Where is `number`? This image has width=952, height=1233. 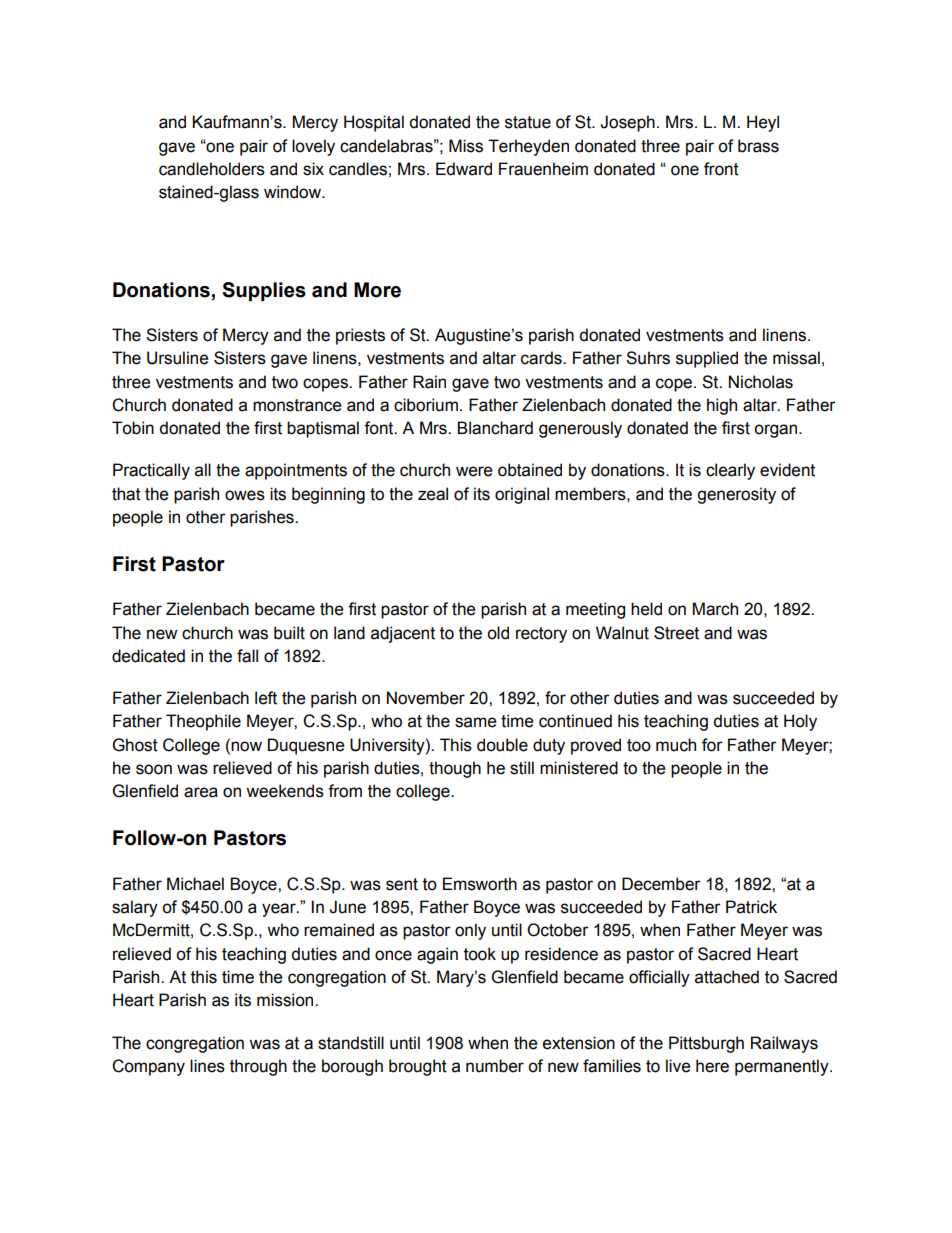 number is located at coordinates (495, 1066).
